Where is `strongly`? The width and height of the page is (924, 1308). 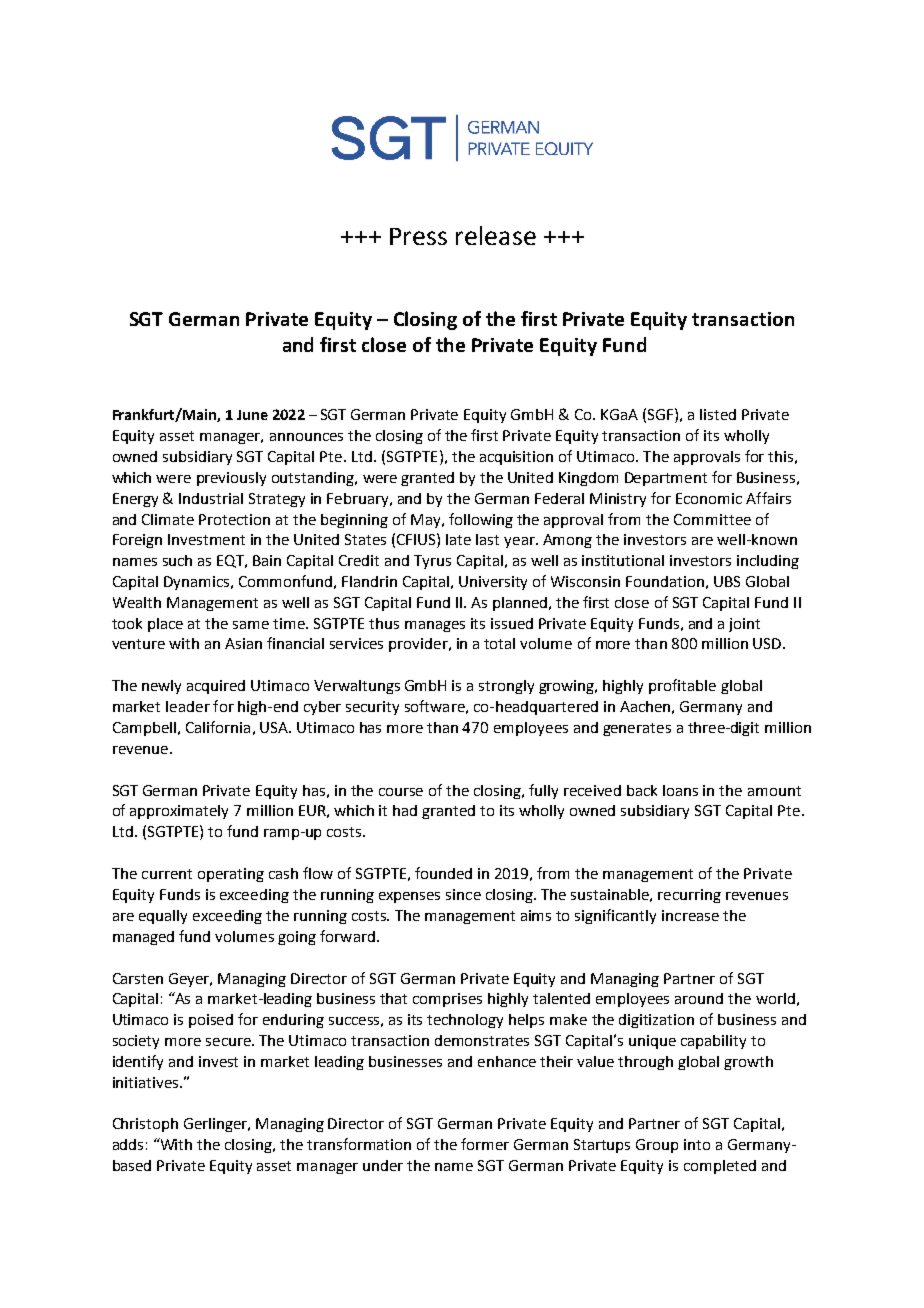
strongly is located at coordinates (506, 687).
